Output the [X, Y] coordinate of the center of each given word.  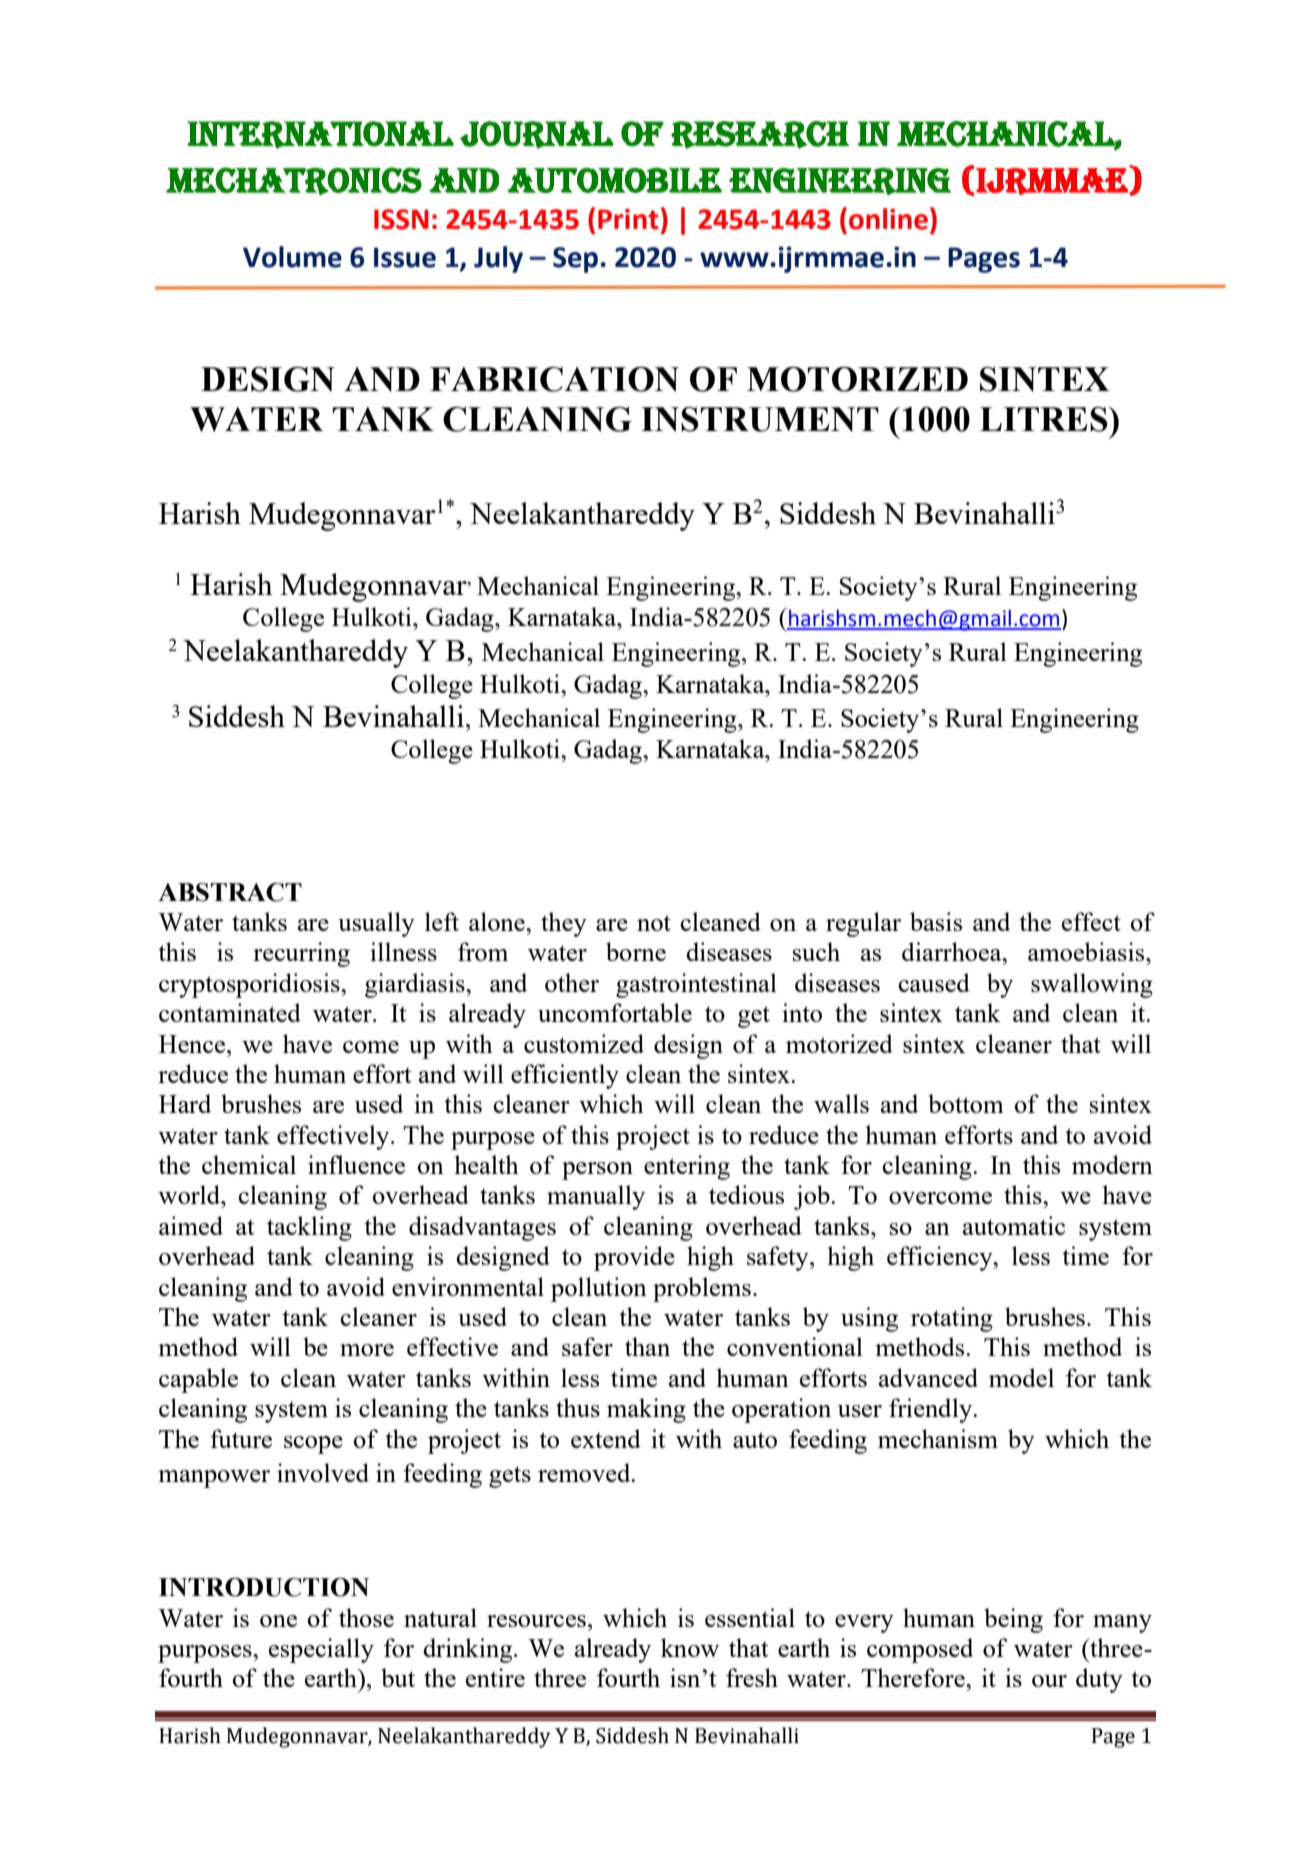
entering [687, 1167]
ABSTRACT [230, 892]
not [654, 923]
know [690, 1647]
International [320, 135]
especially [321, 1650]
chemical [249, 1164]
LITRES [1045, 419]
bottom [966, 1103]
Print [628, 219]
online [888, 219]
